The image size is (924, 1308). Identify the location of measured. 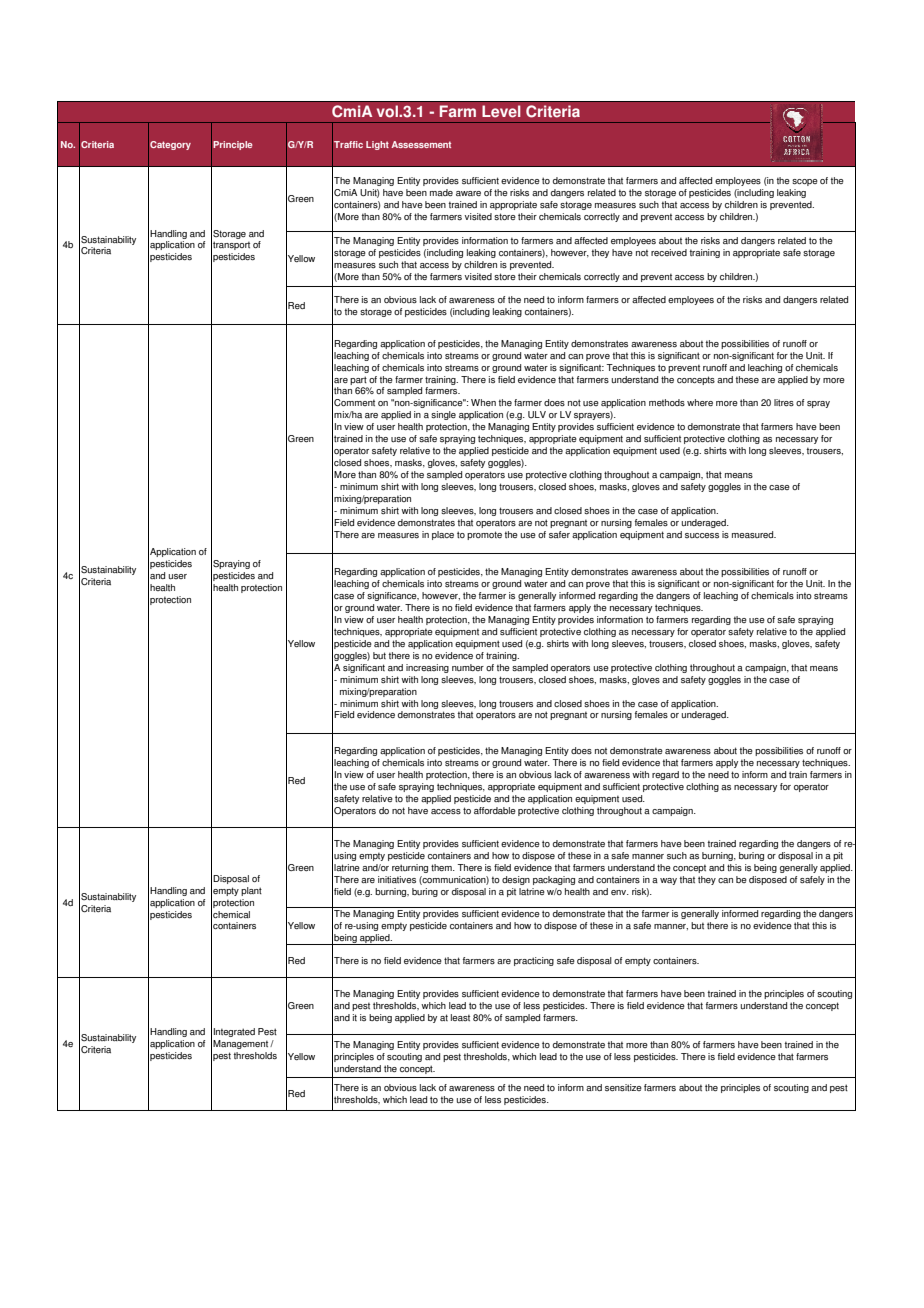
(754, 535).
